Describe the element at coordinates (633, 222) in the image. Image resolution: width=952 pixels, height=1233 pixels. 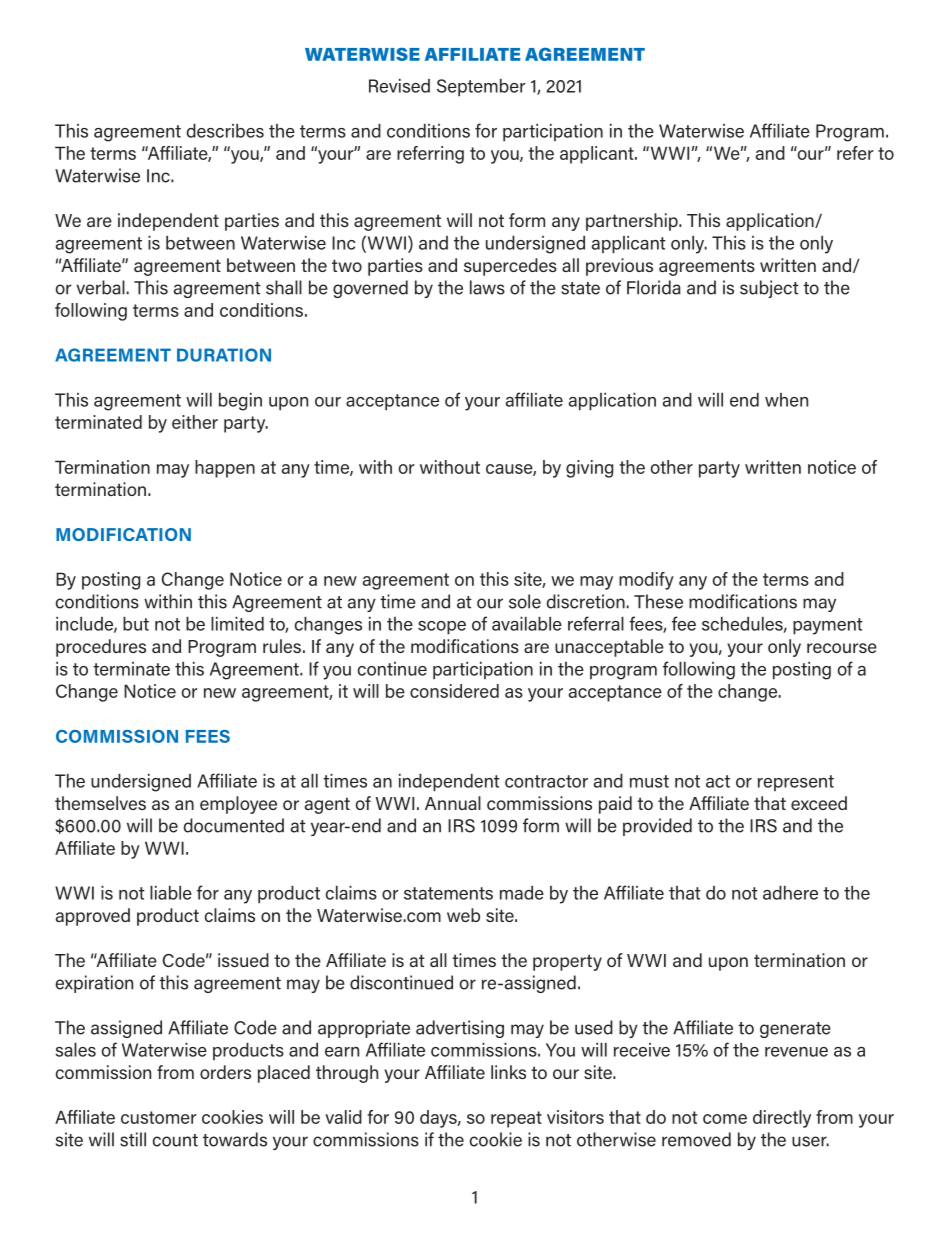
I see `partnership` at that location.
